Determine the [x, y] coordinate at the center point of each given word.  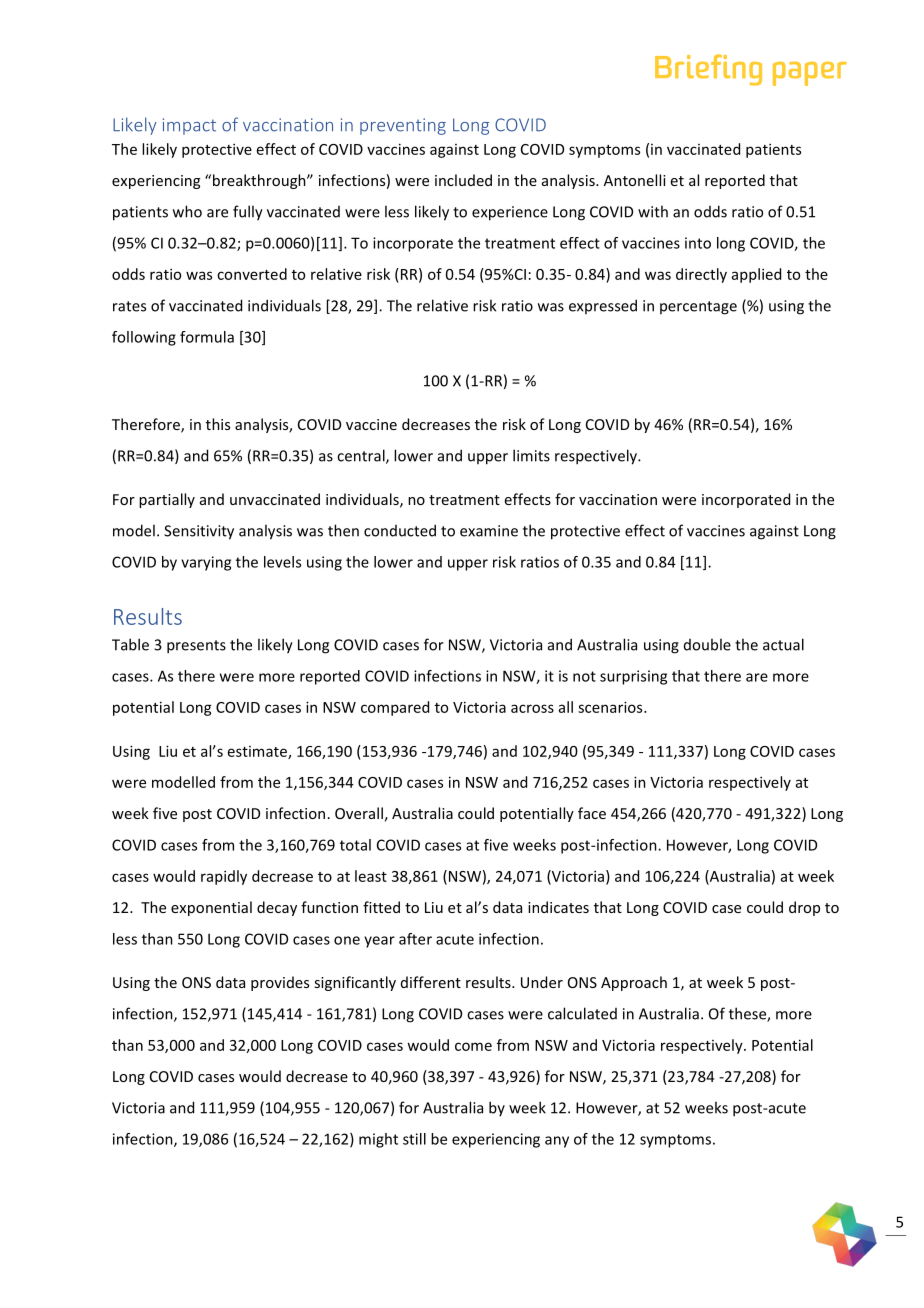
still [414, 1139]
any [557, 1142]
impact [189, 126]
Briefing [708, 70]
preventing [403, 126]
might [378, 1140]
